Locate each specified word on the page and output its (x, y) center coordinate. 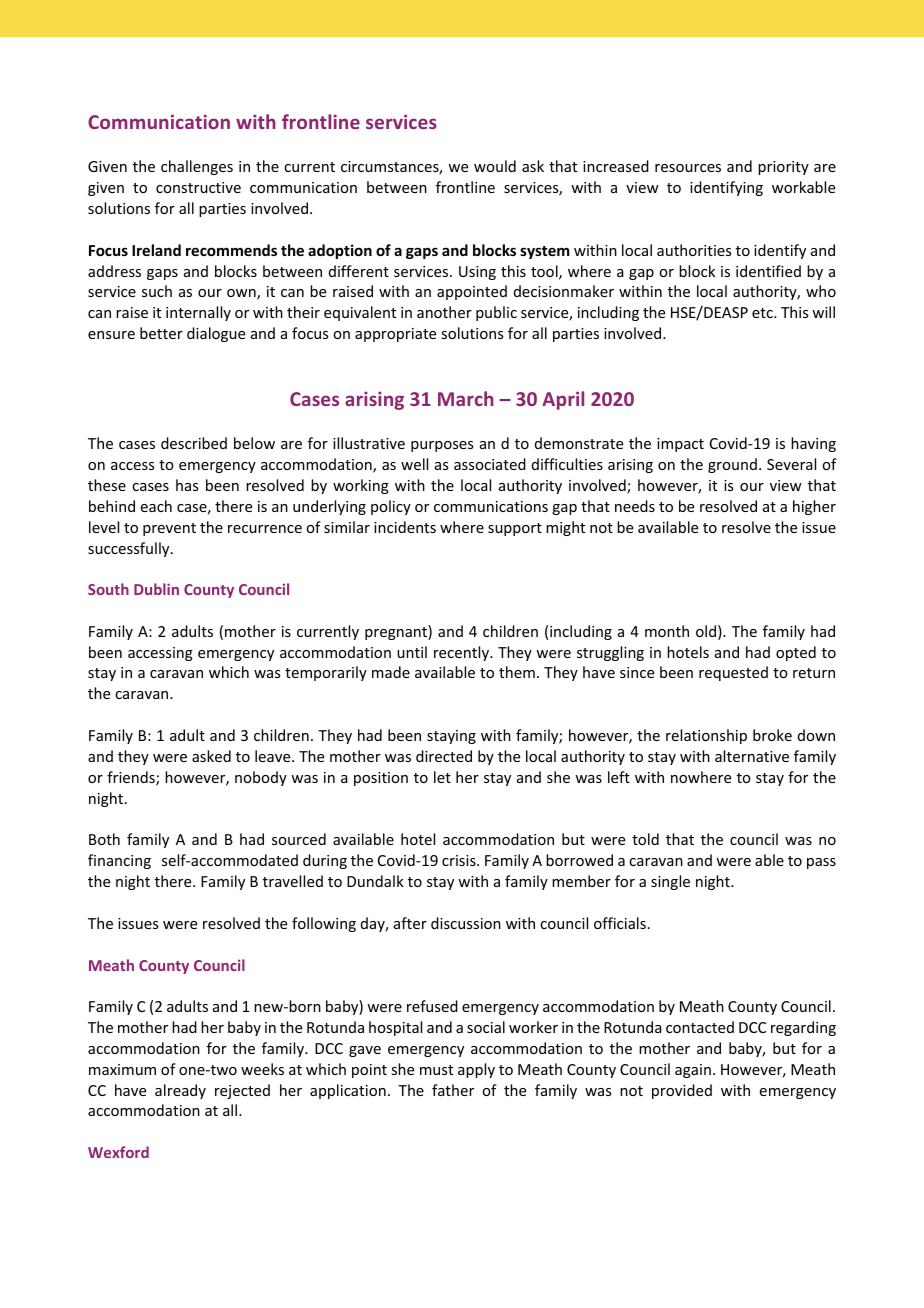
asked (211, 756)
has (187, 485)
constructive (198, 187)
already (180, 1091)
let (442, 777)
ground (732, 465)
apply (476, 1070)
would (495, 166)
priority (783, 168)
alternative (752, 756)
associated (490, 464)
